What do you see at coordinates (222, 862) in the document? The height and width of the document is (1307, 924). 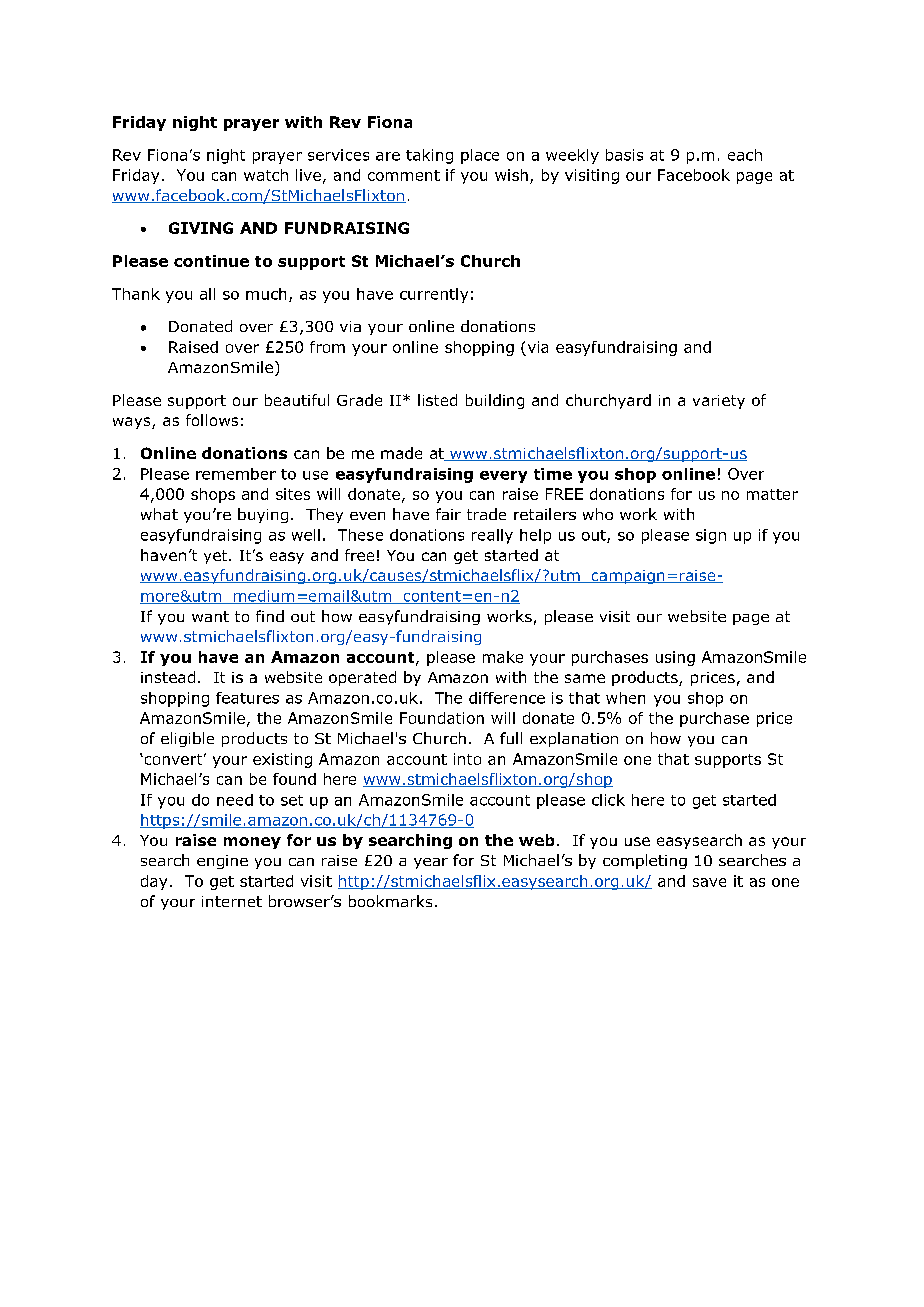 I see `engine` at bounding box center [222, 862].
